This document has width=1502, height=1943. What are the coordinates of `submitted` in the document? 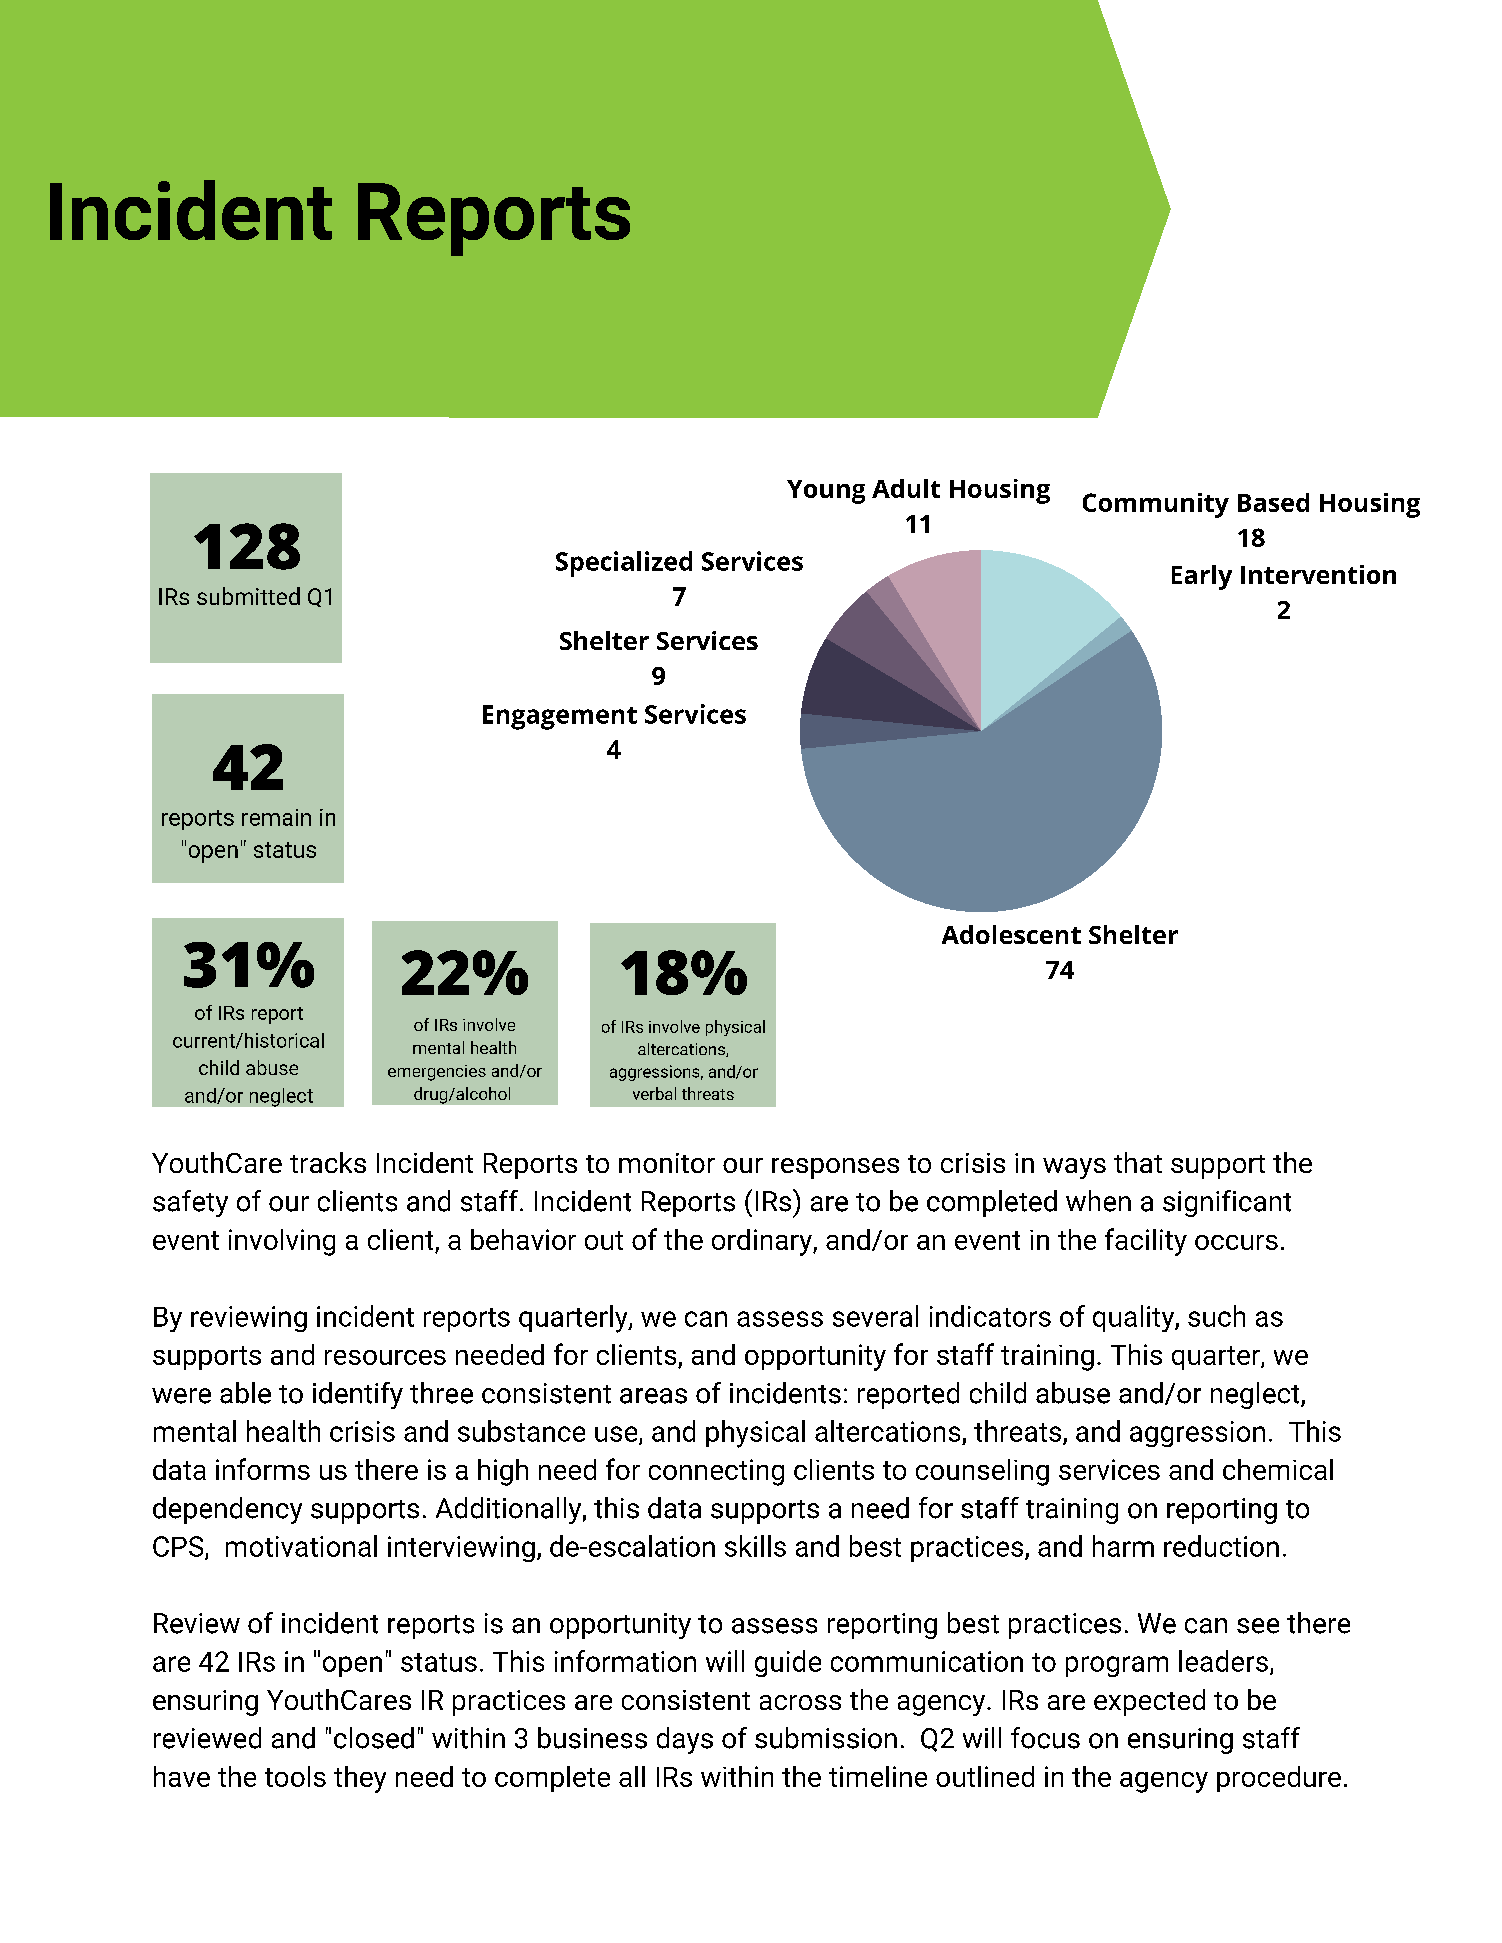 It's located at (248, 596).
